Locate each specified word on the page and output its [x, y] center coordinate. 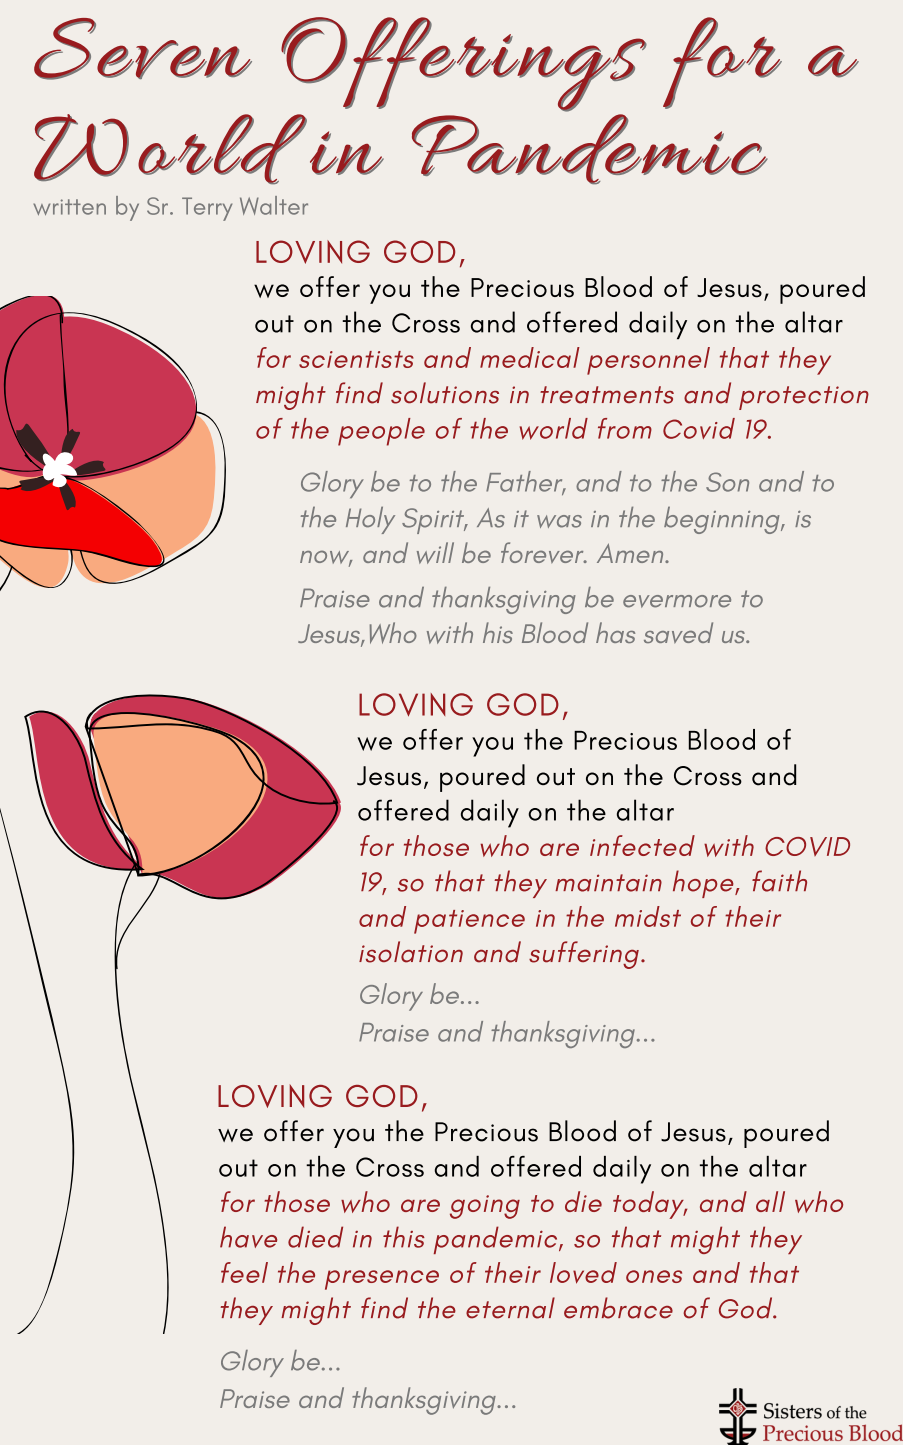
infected [642, 845]
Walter [274, 205]
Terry [207, 209]
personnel [648, 361]
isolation [411, 952]
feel [244, 1272]
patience [469, 922]
